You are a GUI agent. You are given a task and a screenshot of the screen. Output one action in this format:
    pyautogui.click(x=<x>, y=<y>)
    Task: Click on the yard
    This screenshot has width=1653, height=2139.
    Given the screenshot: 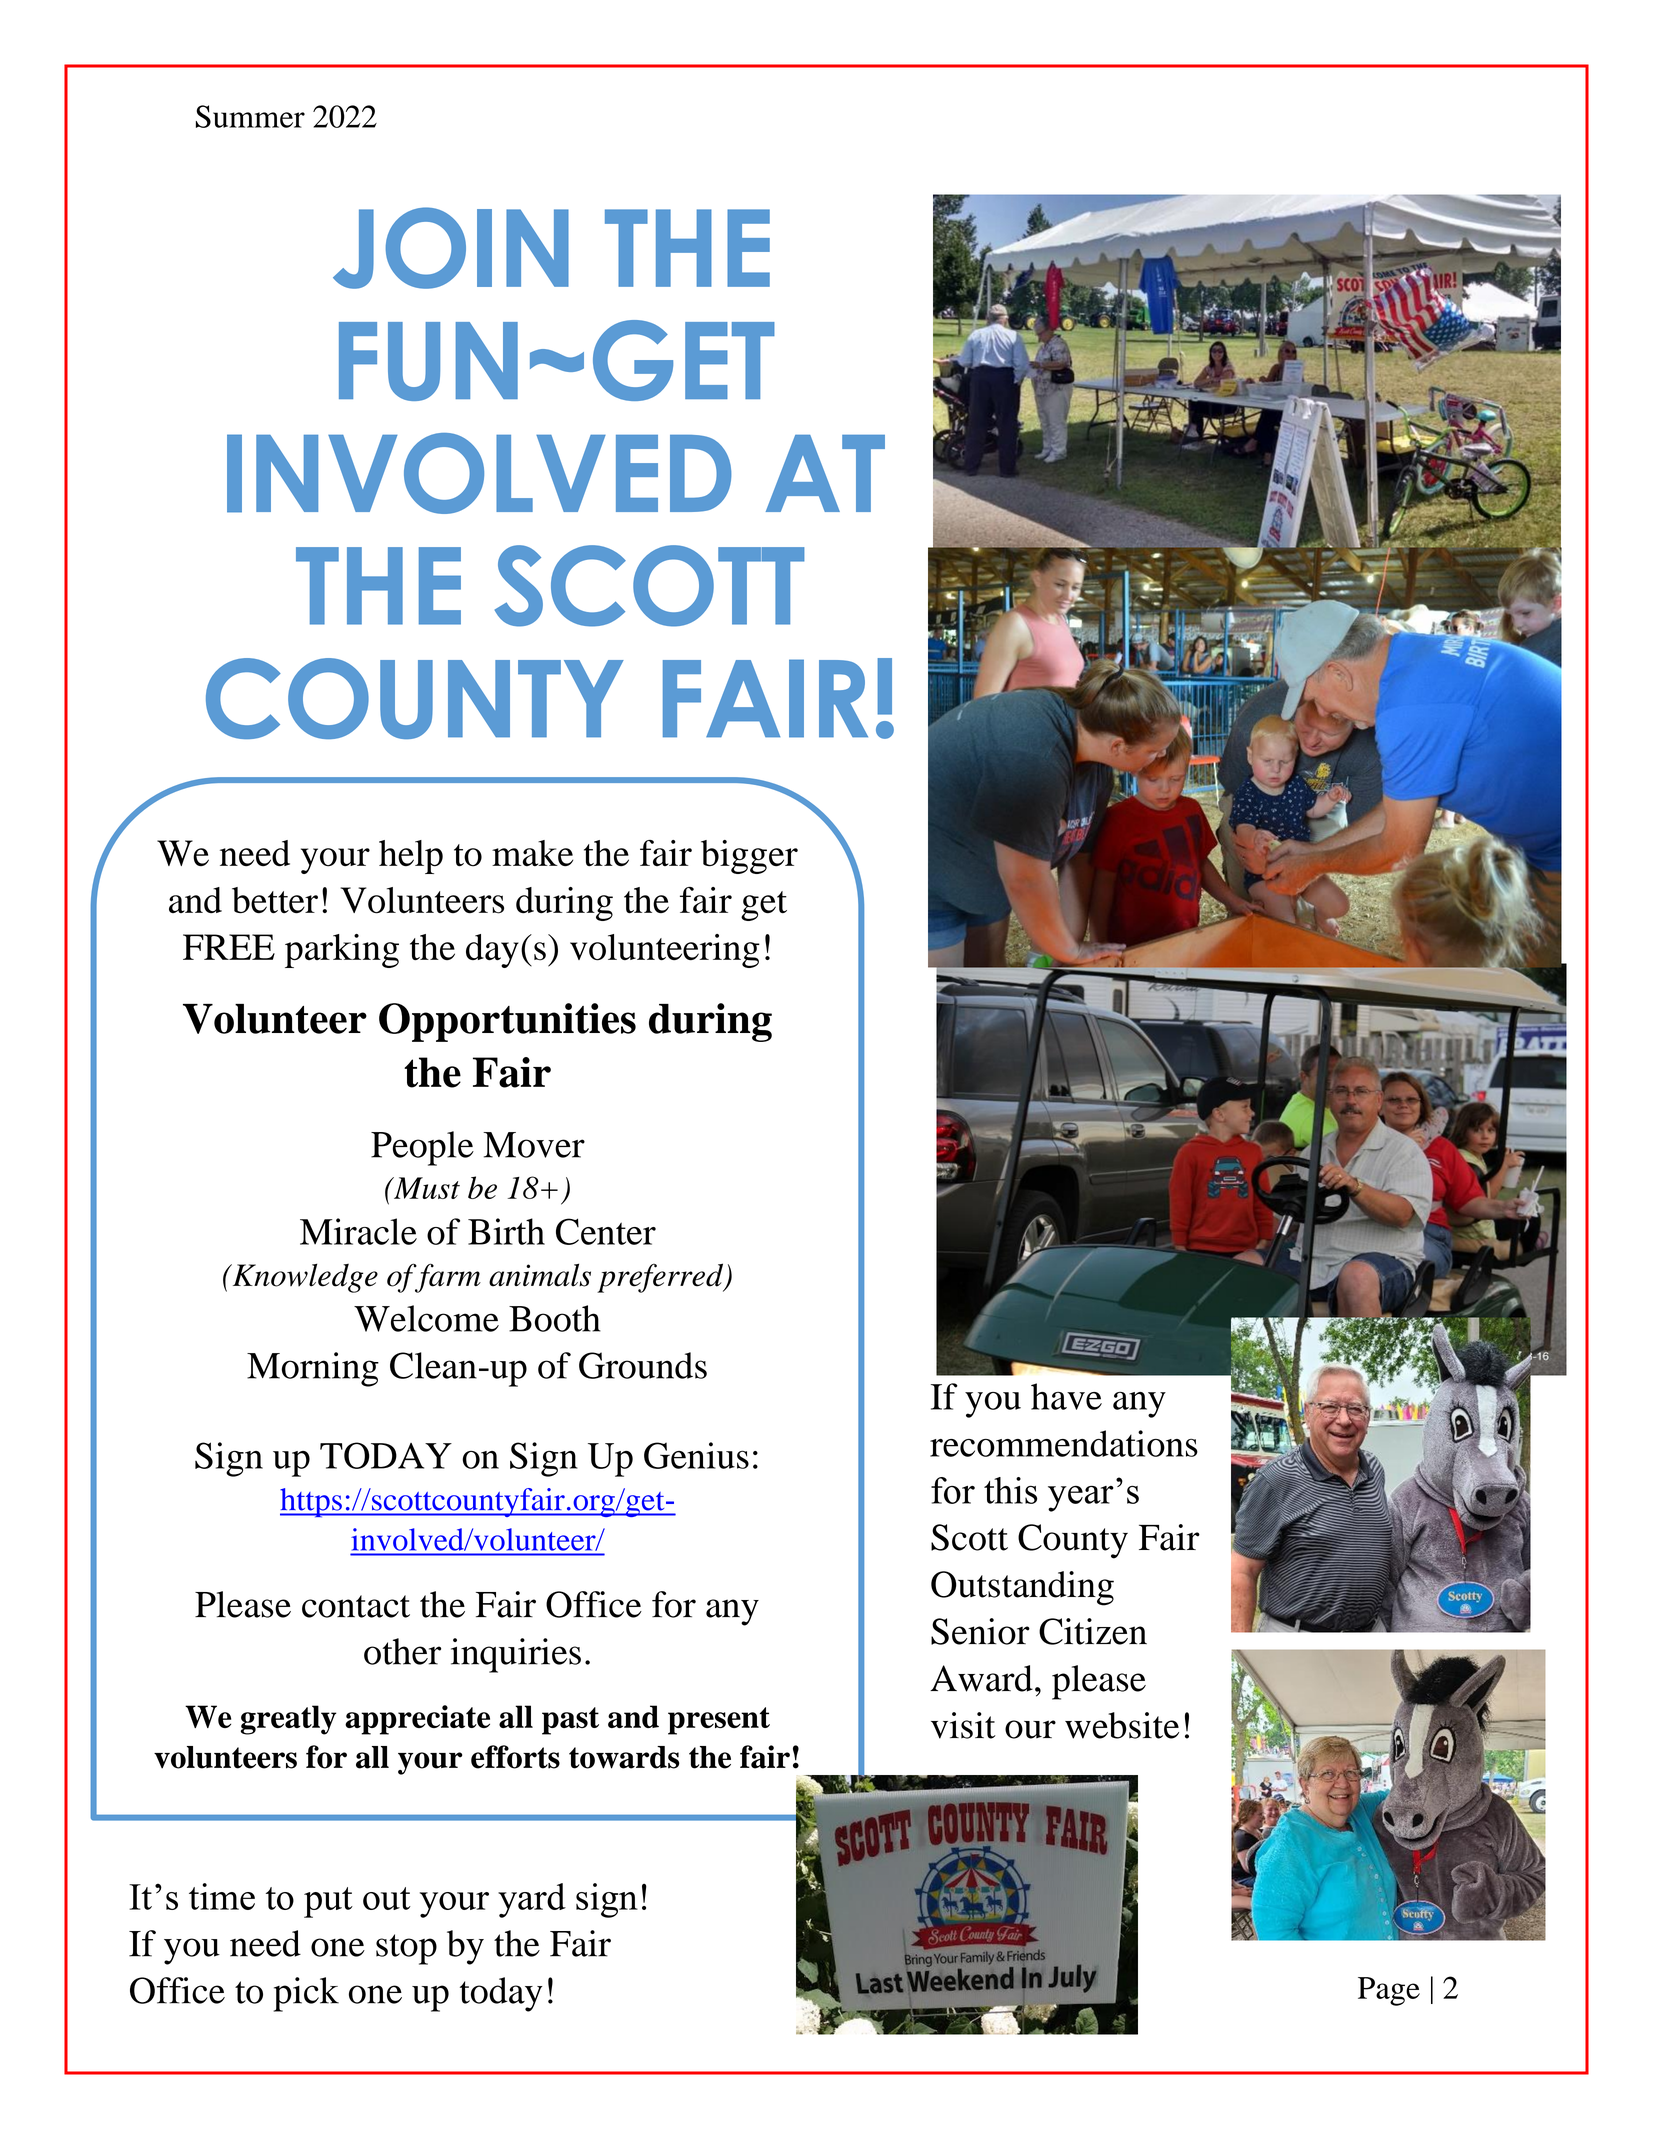 What is the action you would take?
    pyautogui.click(x=532, y=1900)
